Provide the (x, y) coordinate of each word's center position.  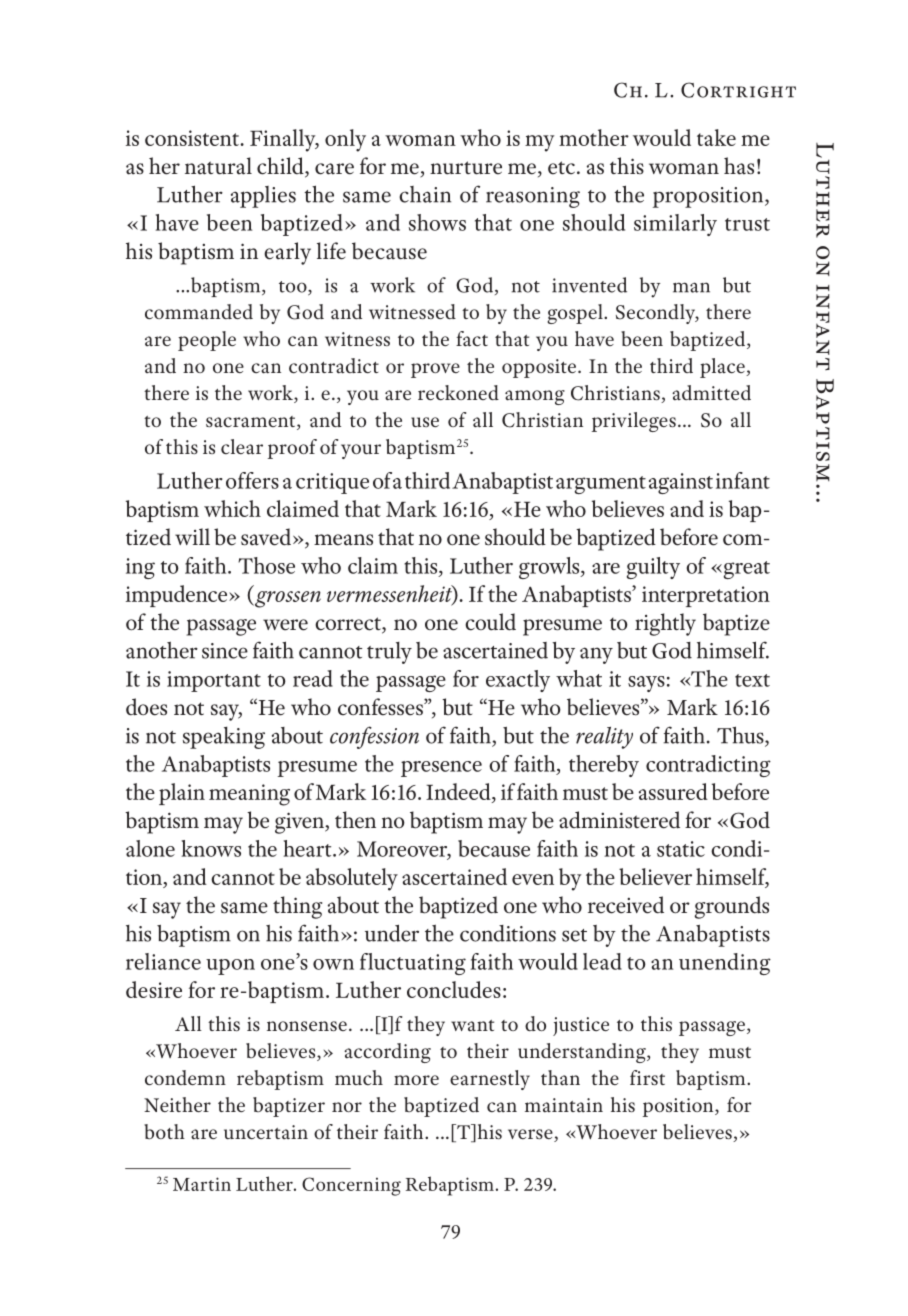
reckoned (458, 392)
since (225, 651)
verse (531, 1135)
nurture (466, 168)
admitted (711, 393)
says (646, 684)
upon (230, 967)
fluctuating (413, 964)
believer (655, 876)
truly (389, 653)
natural (218, 166)
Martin (202, 1184)
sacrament (252, 423)
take (716, 137)
